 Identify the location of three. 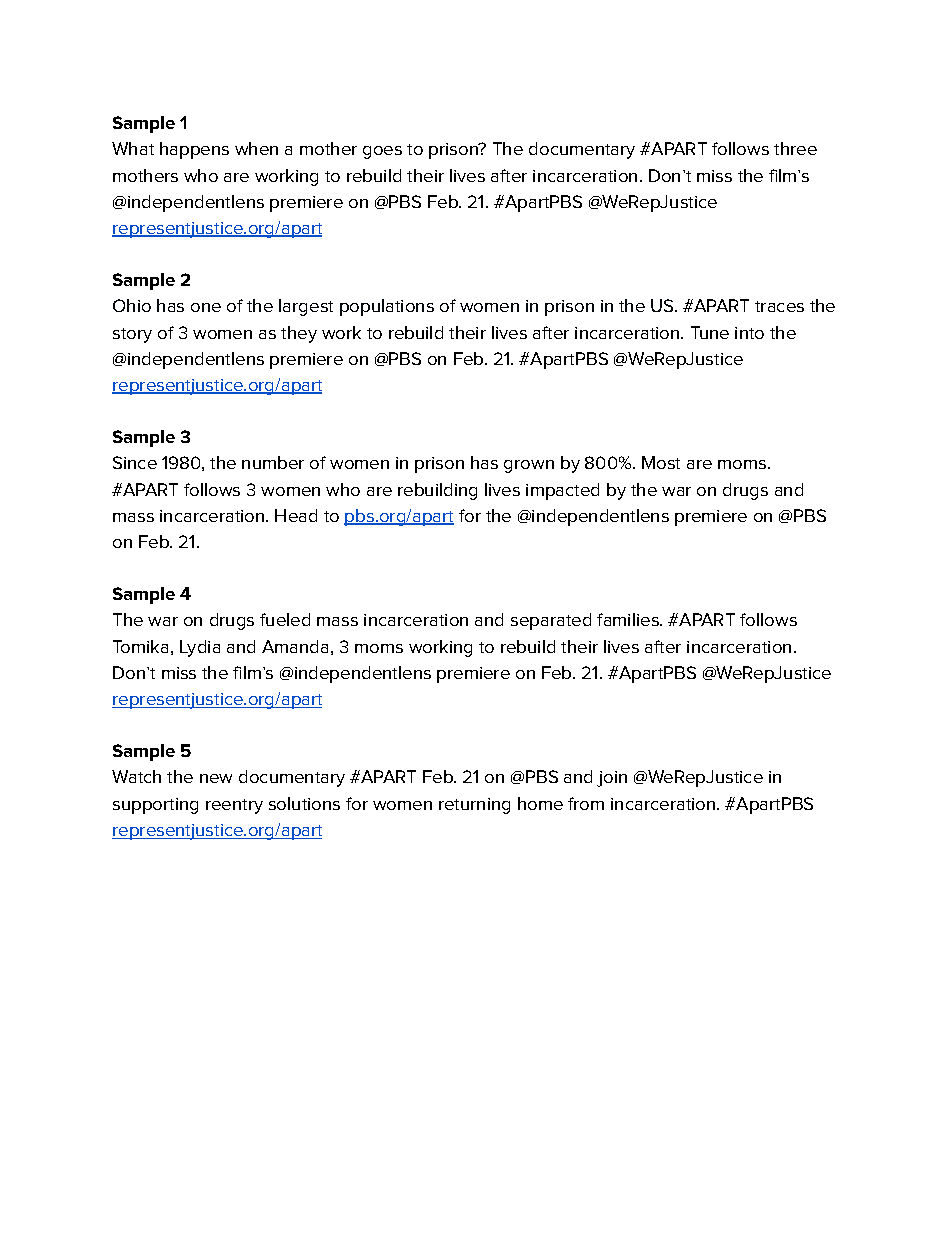
(795, 148).
